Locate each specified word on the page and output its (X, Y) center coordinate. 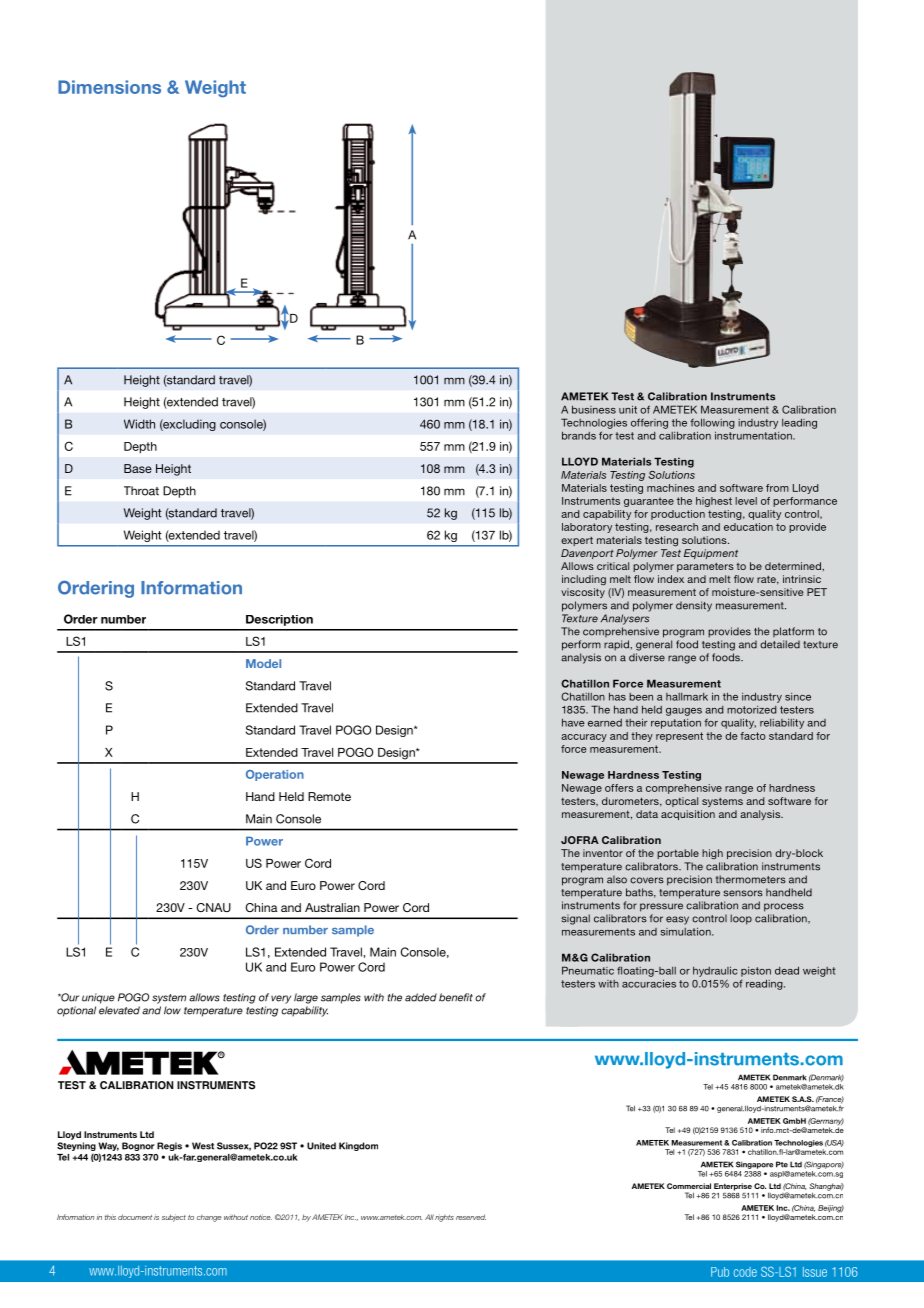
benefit (456, 997)
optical (681, 802)
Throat (141, 491)
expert (577, 541)
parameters (705, 567)
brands (579, 435)
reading (765, 984)
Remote (329, 796)
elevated (119, 1010)
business (594, 409)
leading (799, 423)
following (712, 423)
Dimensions (109, 87)
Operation (275, 775)
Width (139, 424)
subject (174, 1218)
